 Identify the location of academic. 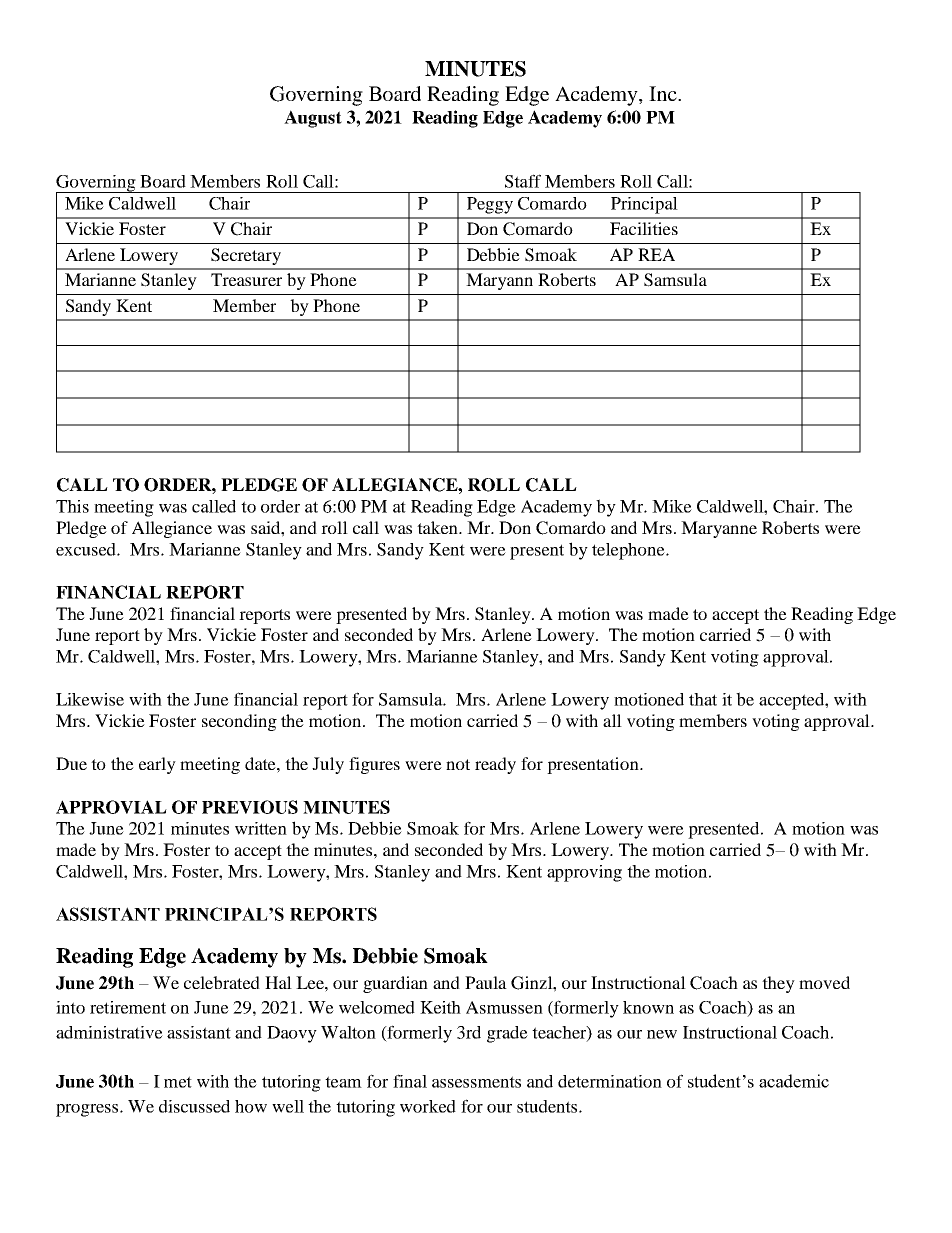
(794, 1081).
